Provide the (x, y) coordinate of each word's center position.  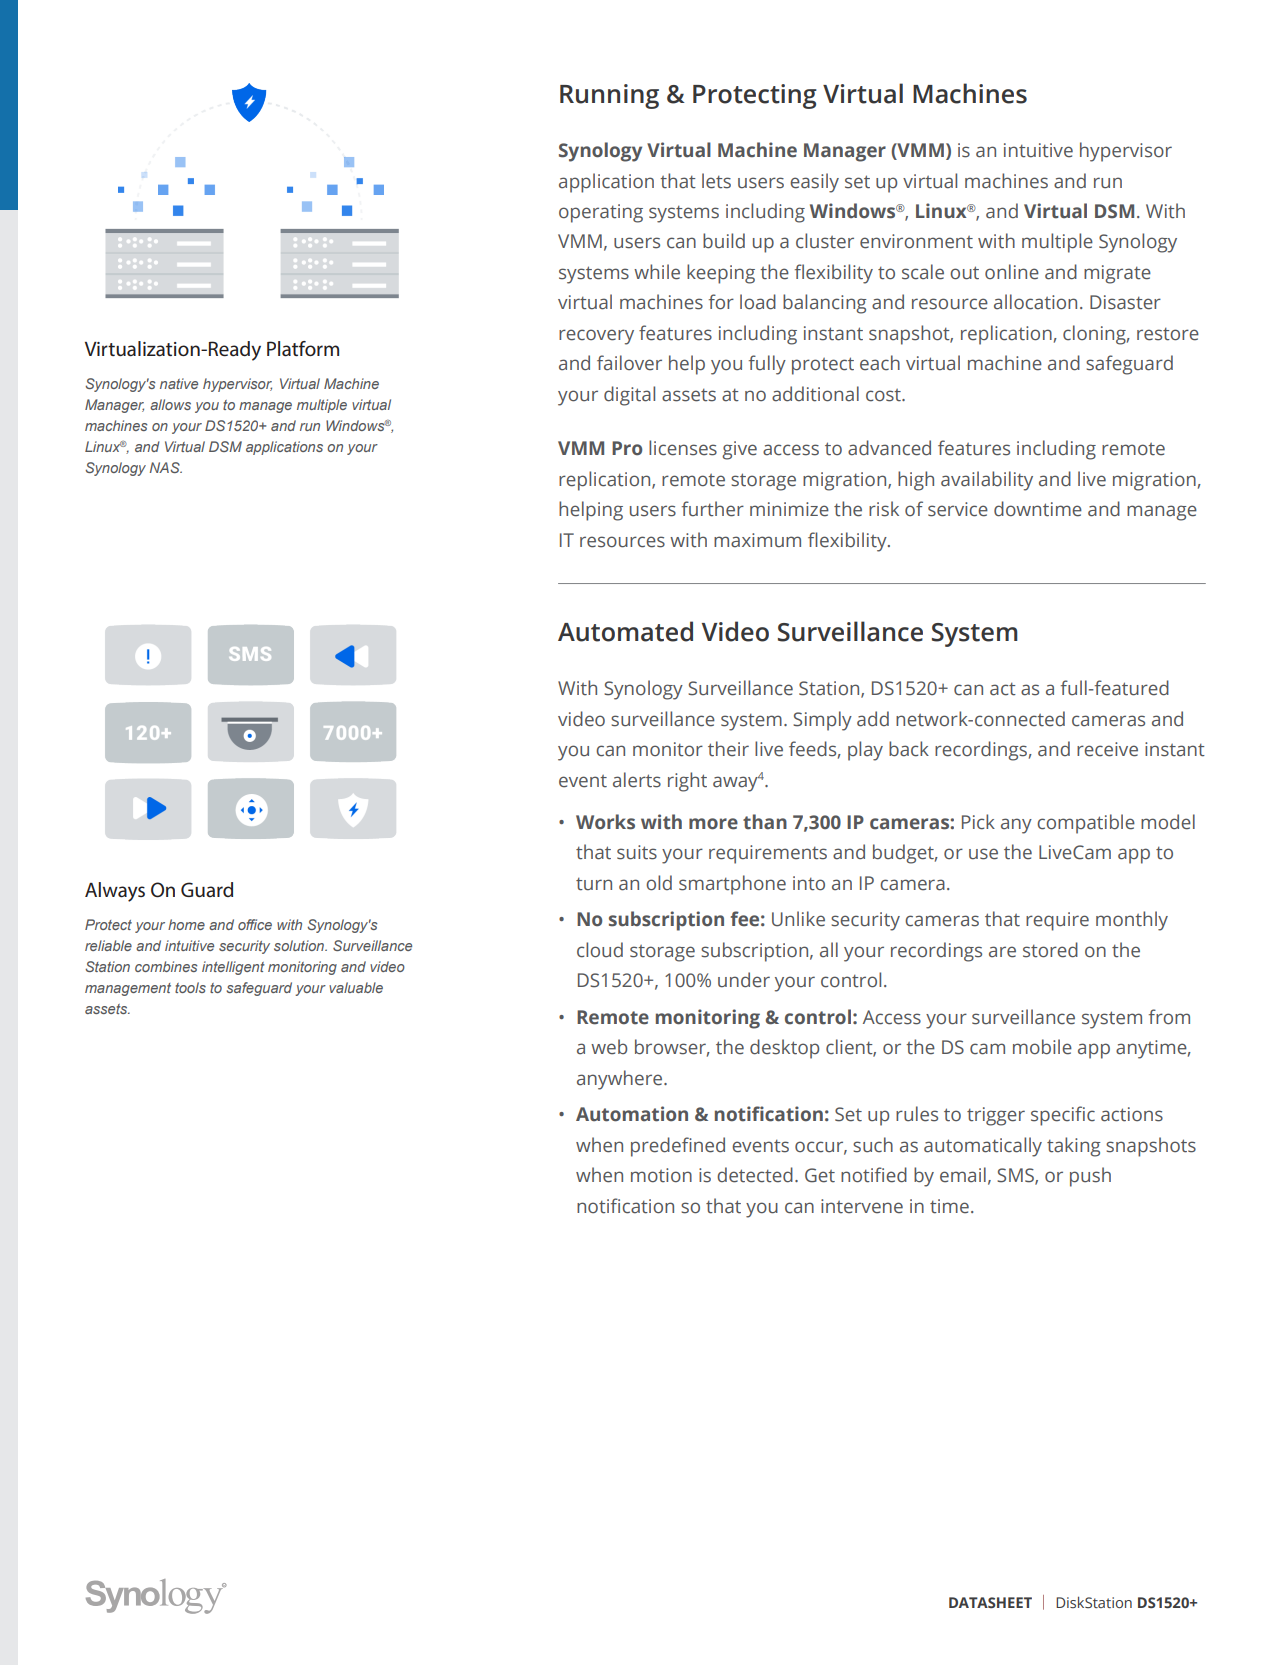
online (1012, 272)
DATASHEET (990, 1602)
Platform (303, 349)
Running (609, 96)
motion (661, 1175)
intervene (862, 1206)
